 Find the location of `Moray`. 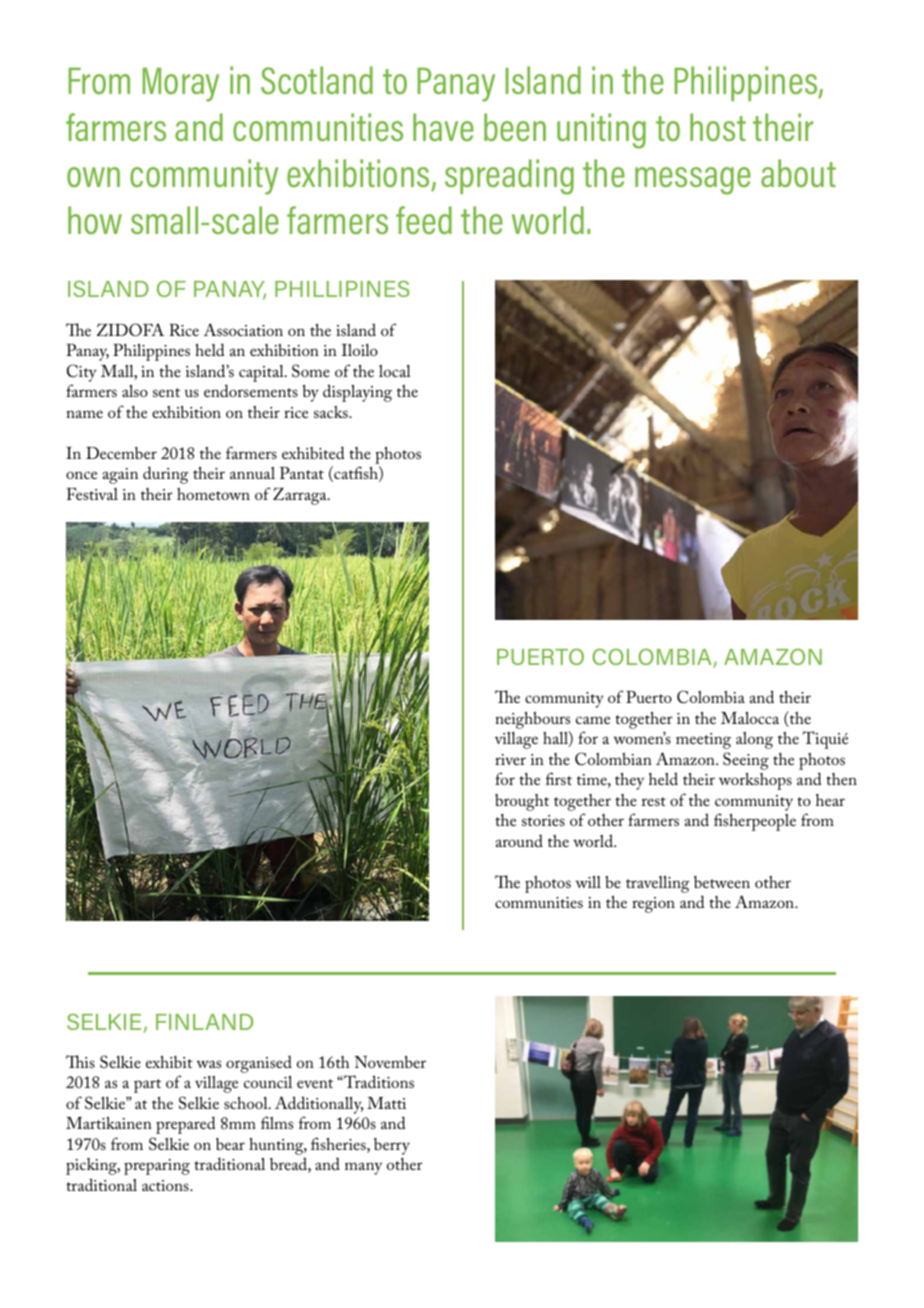

Moray is located at coordinates (181, 84).
